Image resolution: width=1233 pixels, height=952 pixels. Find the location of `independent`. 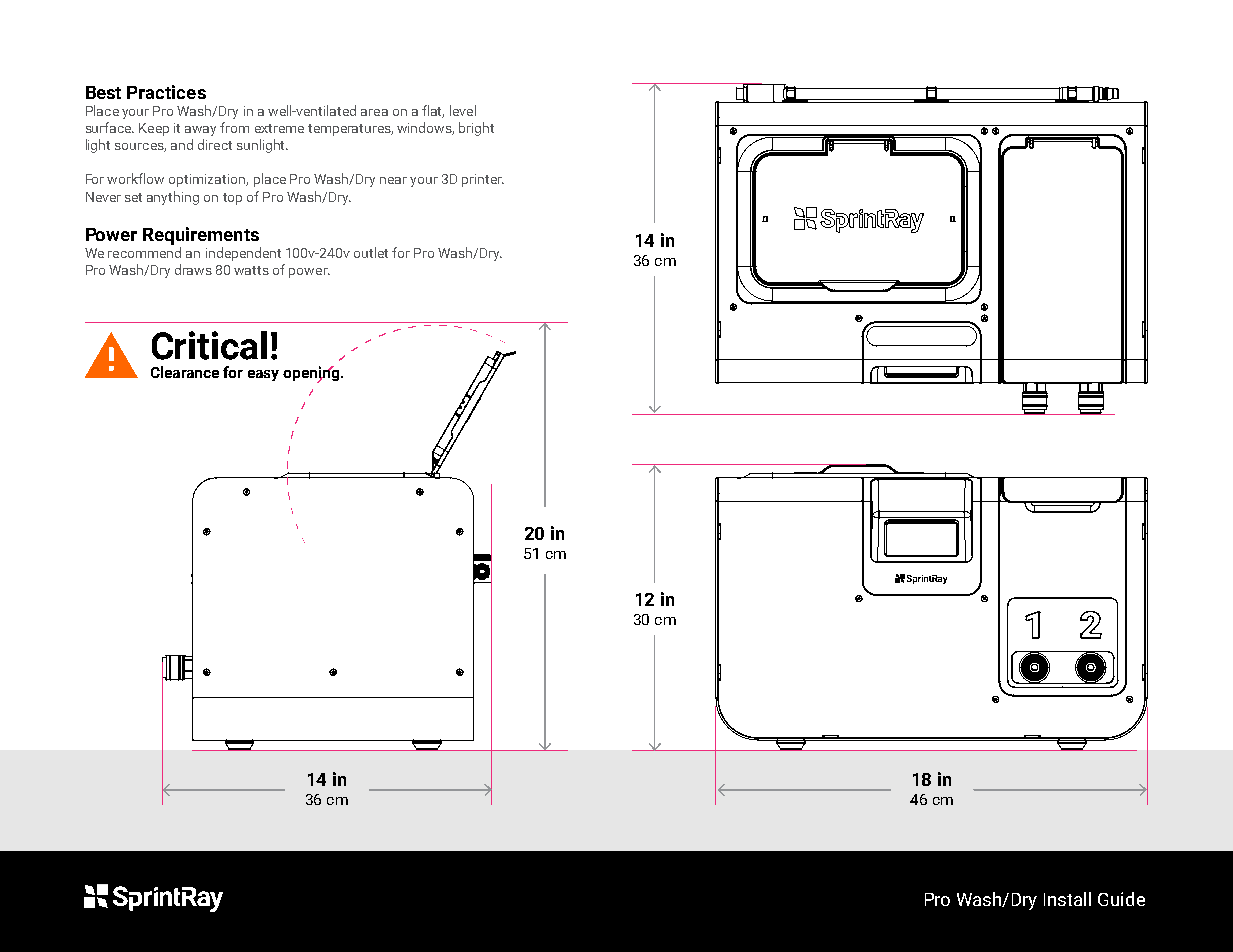

independent is located at coordinates (243, 254).
